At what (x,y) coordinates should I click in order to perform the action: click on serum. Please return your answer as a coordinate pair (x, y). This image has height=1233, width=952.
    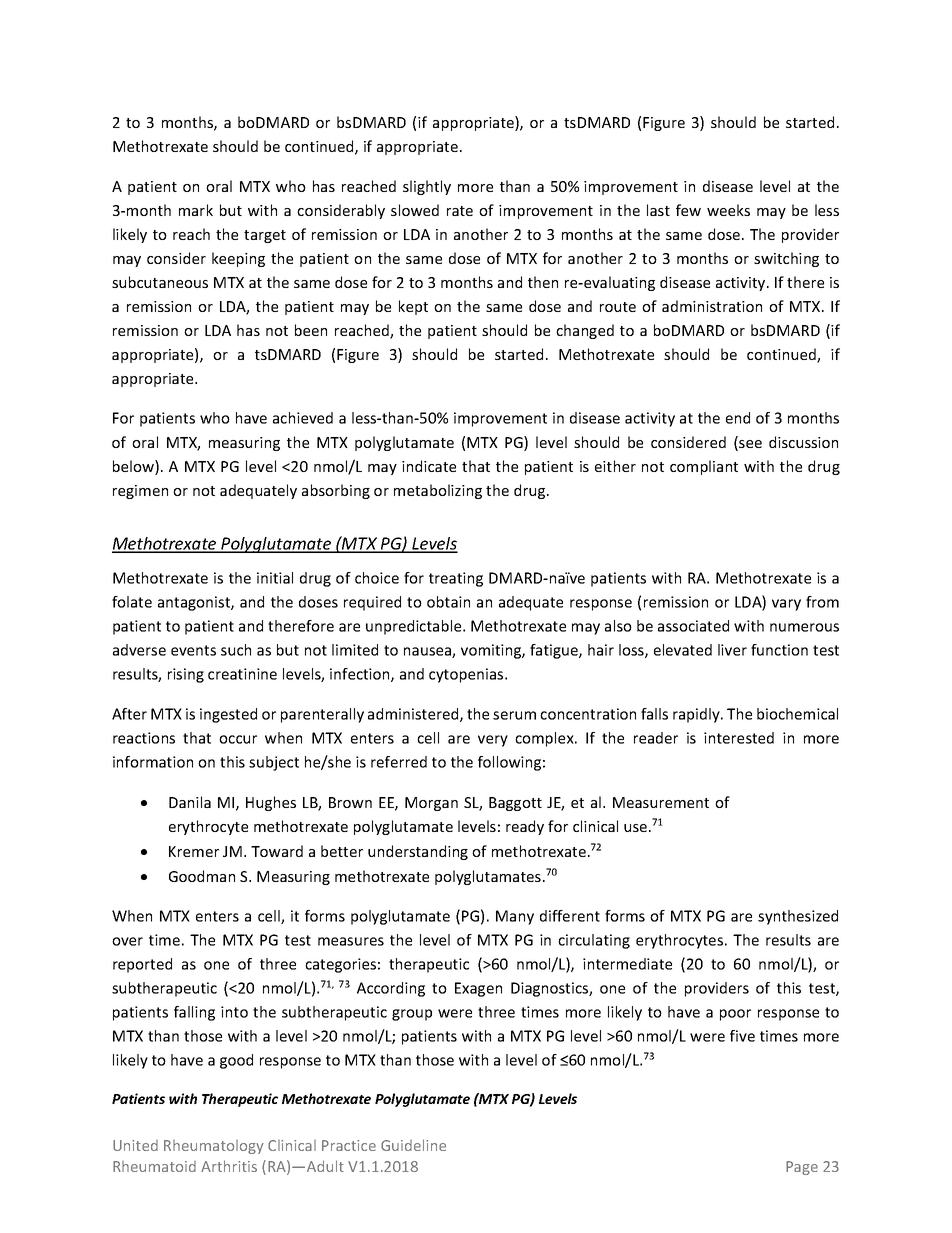
    Looking at the image, I should click on (514, 715).
